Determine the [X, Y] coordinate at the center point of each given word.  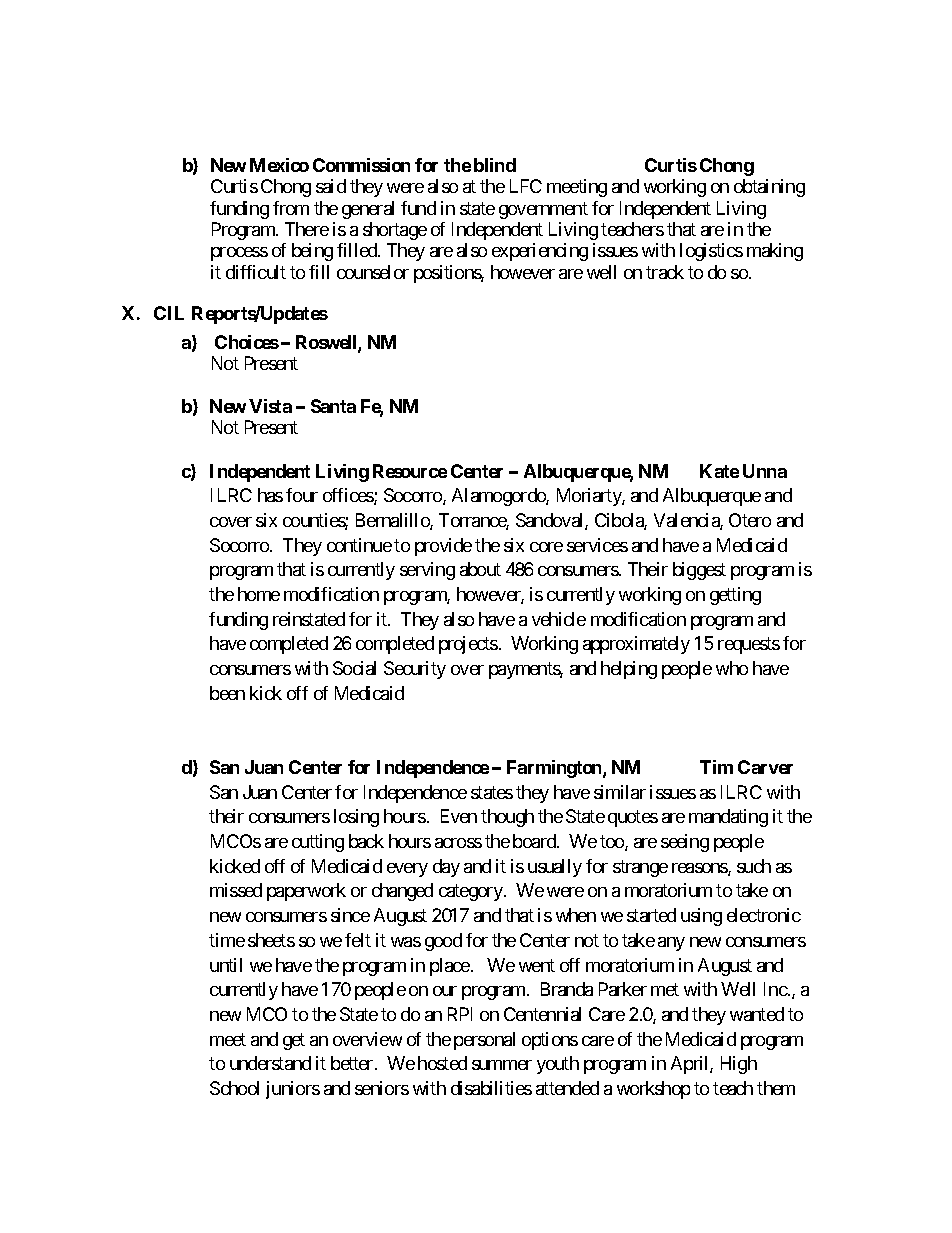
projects [468, 645]
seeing [685, 843]
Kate [719, 471]
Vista [270, 406]
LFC [526, 186]
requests [749, 646]
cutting [318, 843]
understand [270, 1063]
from [291, 208]
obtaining [769, 188]
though [507, 818]
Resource [410, 471]
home [259, 594]
